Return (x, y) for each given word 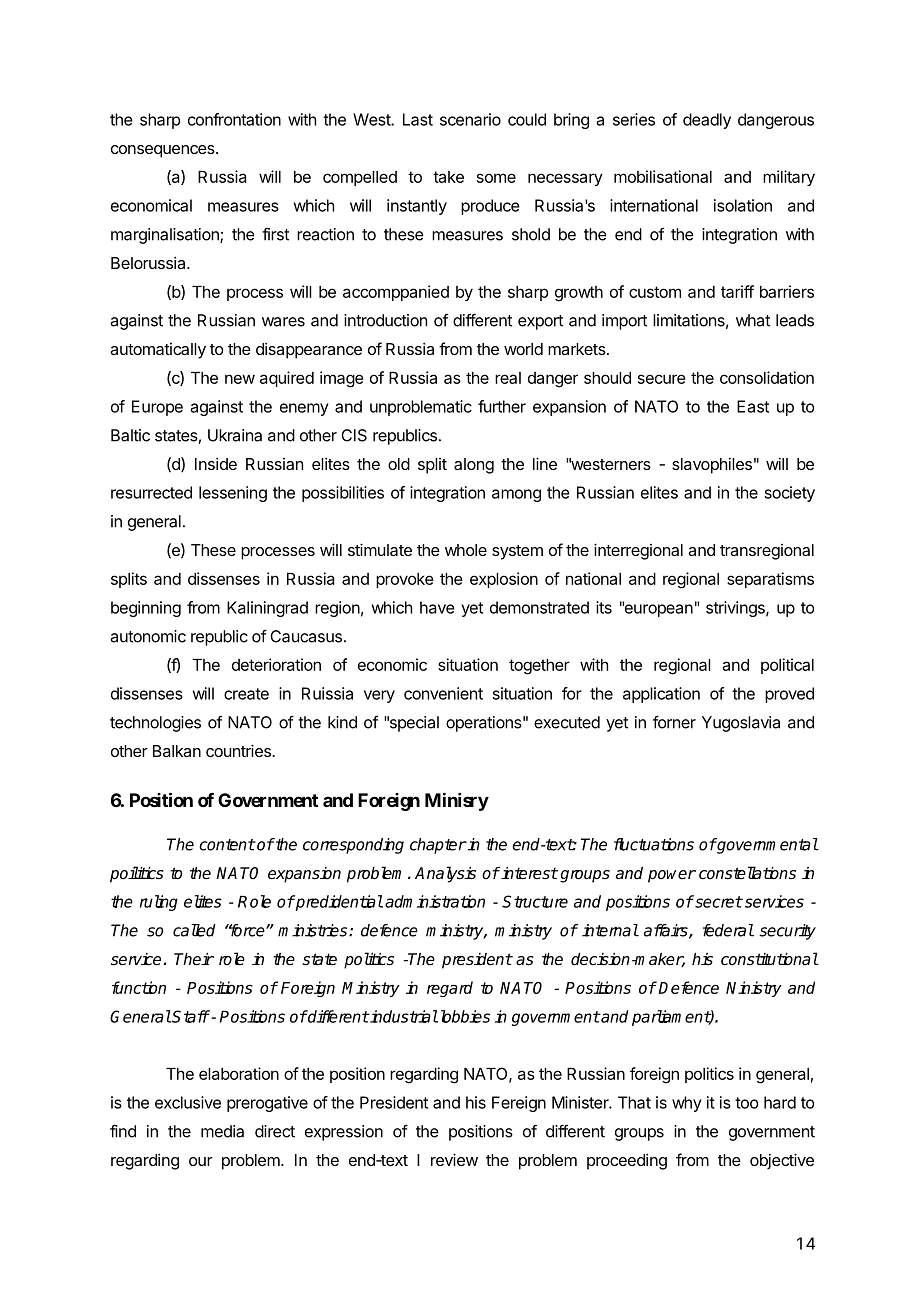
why (687, 1104)
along (474, 466)
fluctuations (654, 844)
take (448, 177)
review (454, 1159)
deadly (707, 121)
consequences (164, 151)
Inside (216, 463)
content (227, 845)
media (222, 1131)
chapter (438, 846)
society (790, 494)
